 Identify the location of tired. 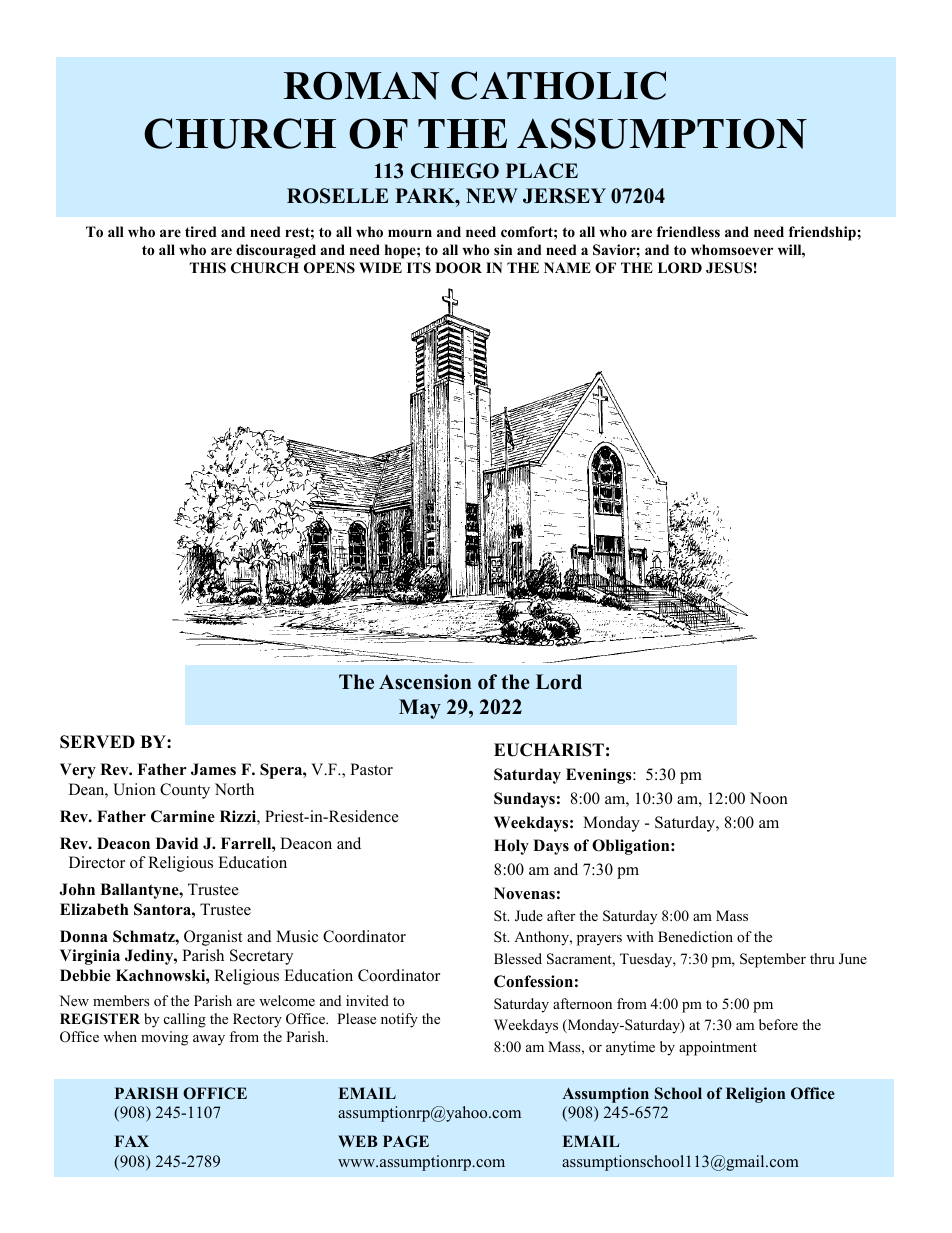
(201, 231).
